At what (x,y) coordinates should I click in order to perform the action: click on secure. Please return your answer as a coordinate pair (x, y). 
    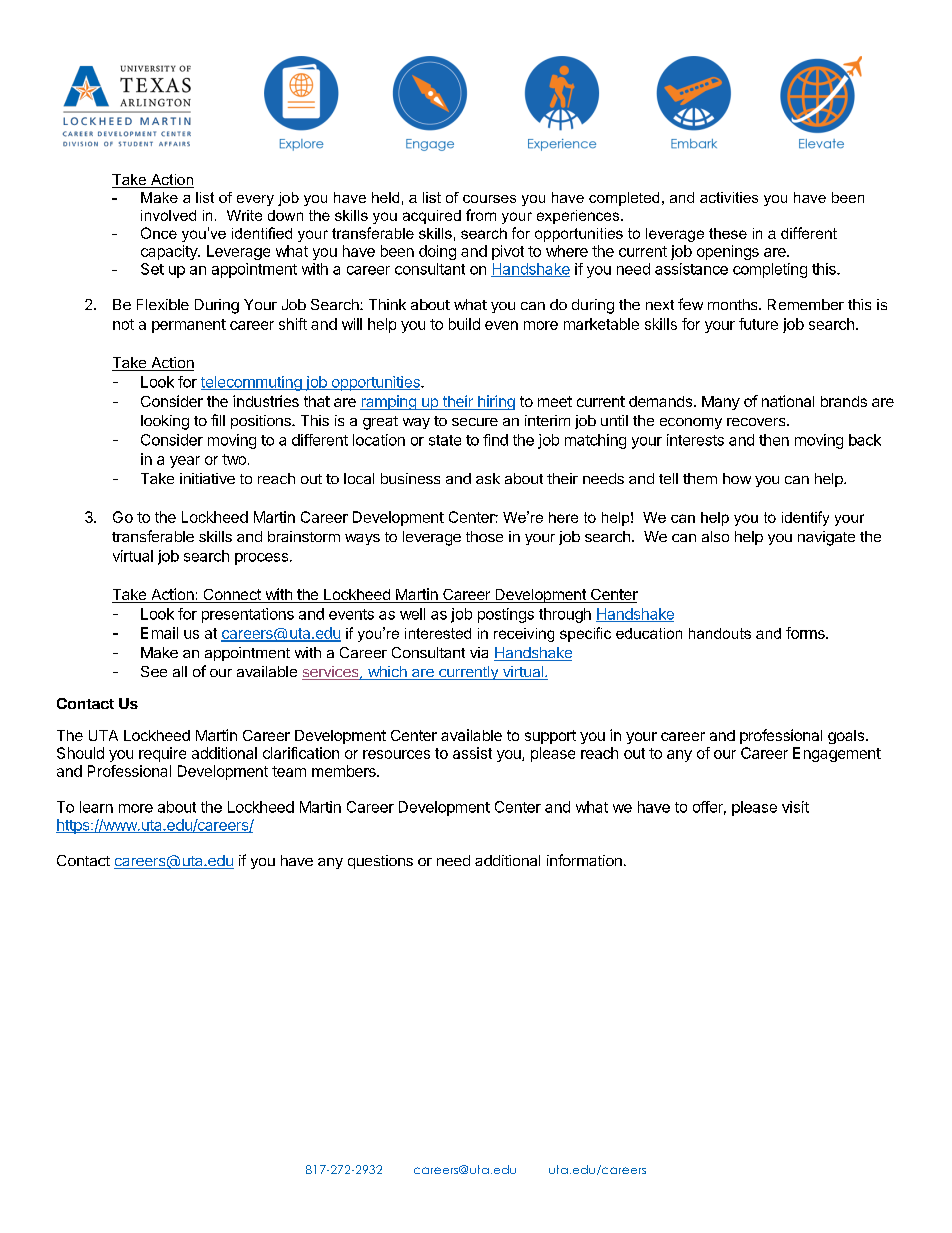
    Looking at the image, I should click on (475, 422).
